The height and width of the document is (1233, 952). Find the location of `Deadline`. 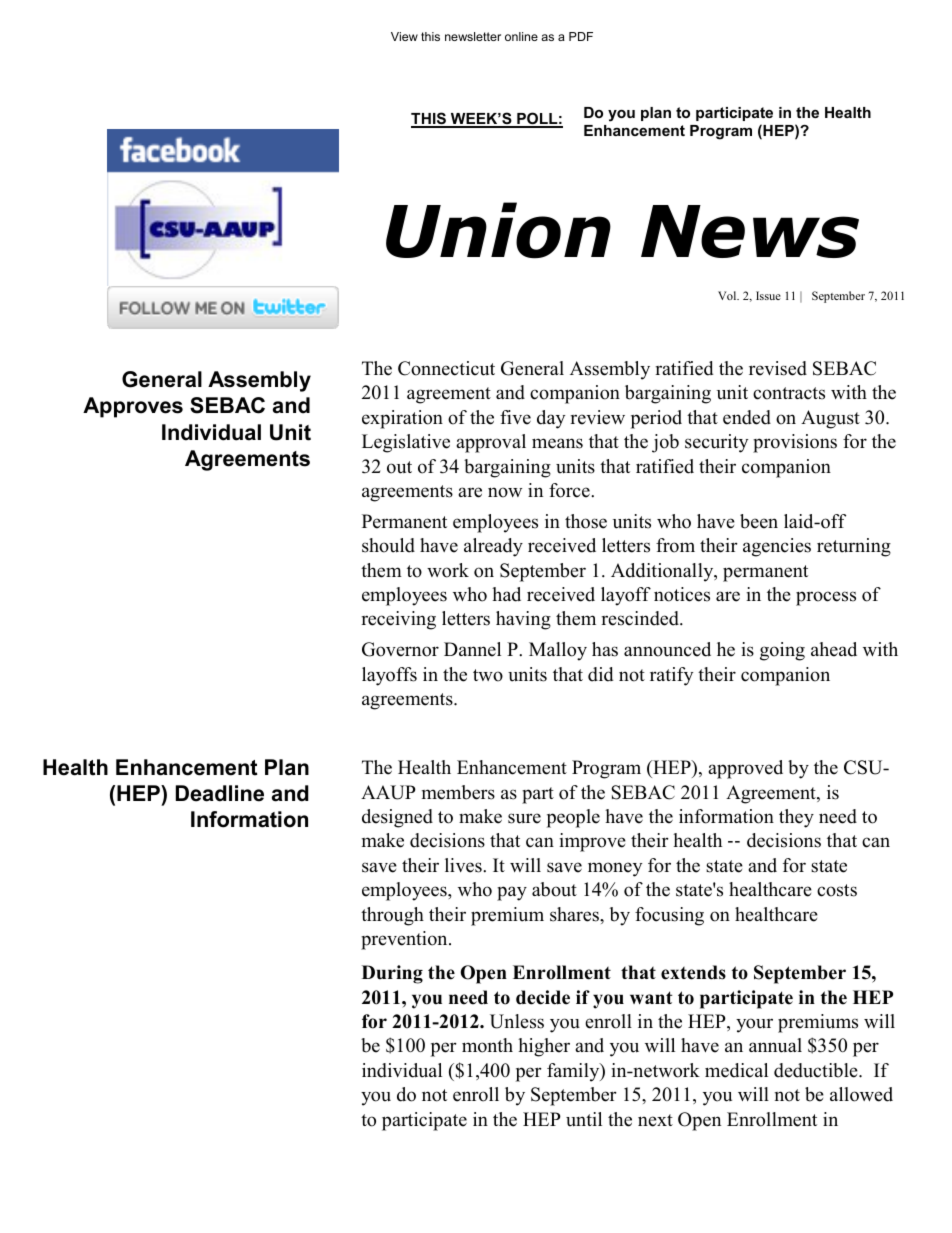

Deadline is located at coordinates (220, 793).
